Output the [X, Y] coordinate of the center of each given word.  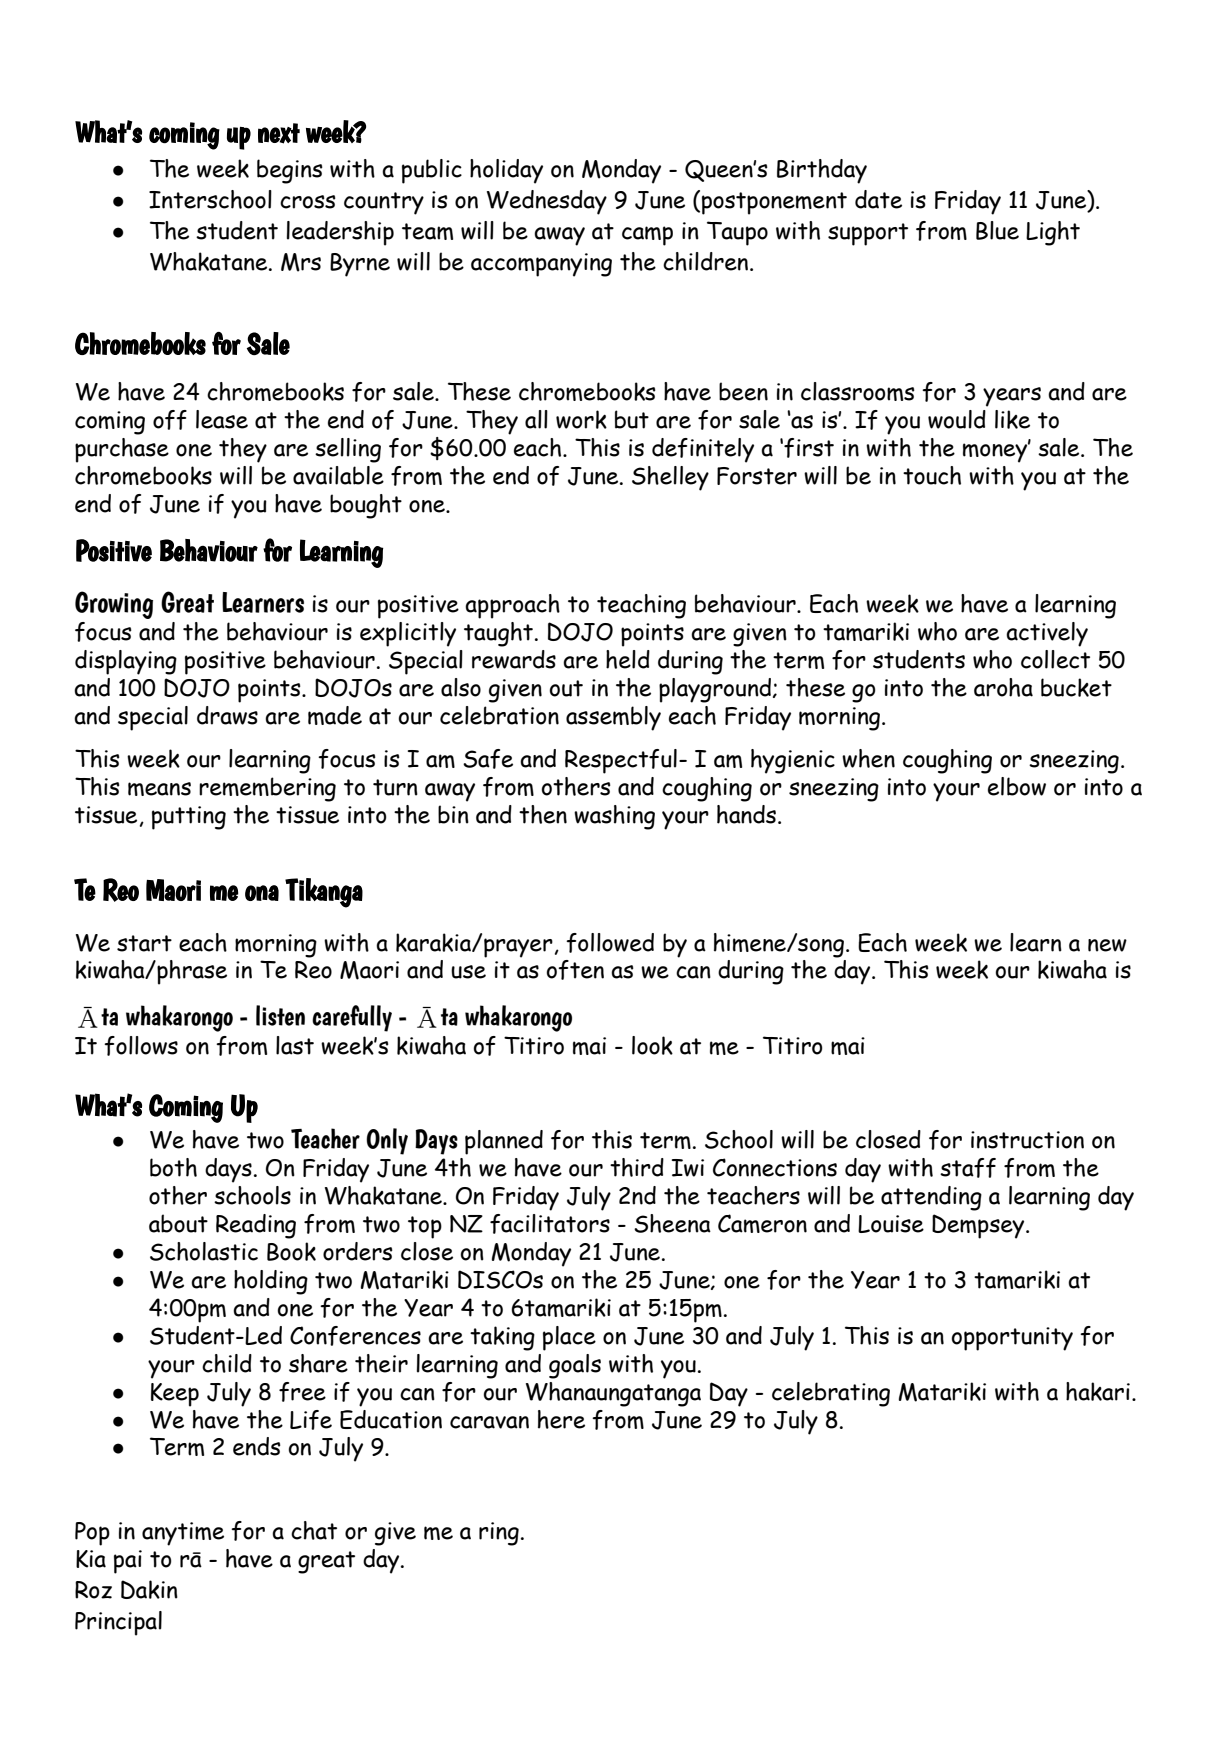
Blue [997, 230]
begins [290, 171]
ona [262, 893]
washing [614, 817]
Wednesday [547, 202]
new [1107, 945]
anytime [183, 1534]
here [561, 1419]
